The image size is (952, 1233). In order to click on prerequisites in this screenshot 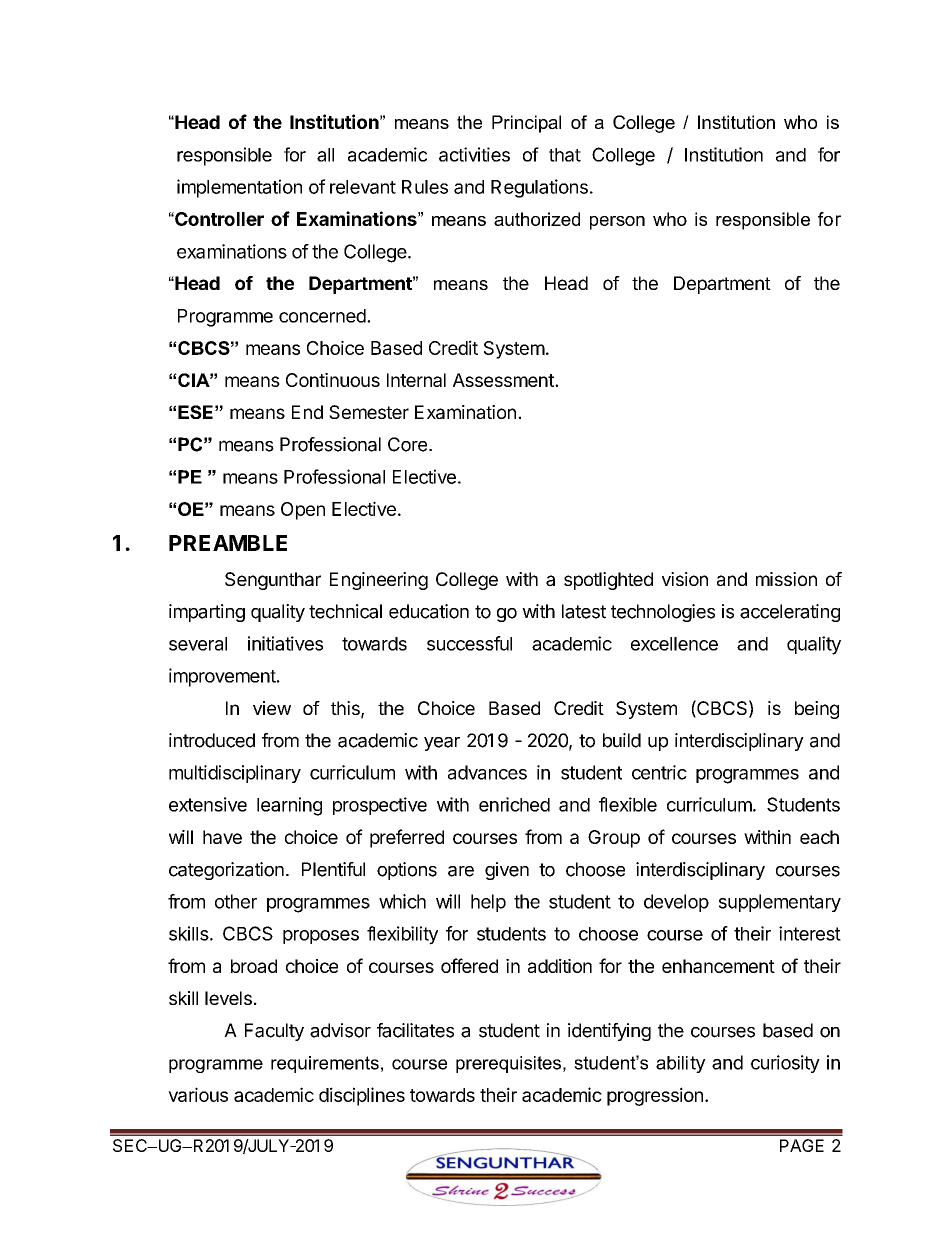, I will do `click(508, 1064)`.
